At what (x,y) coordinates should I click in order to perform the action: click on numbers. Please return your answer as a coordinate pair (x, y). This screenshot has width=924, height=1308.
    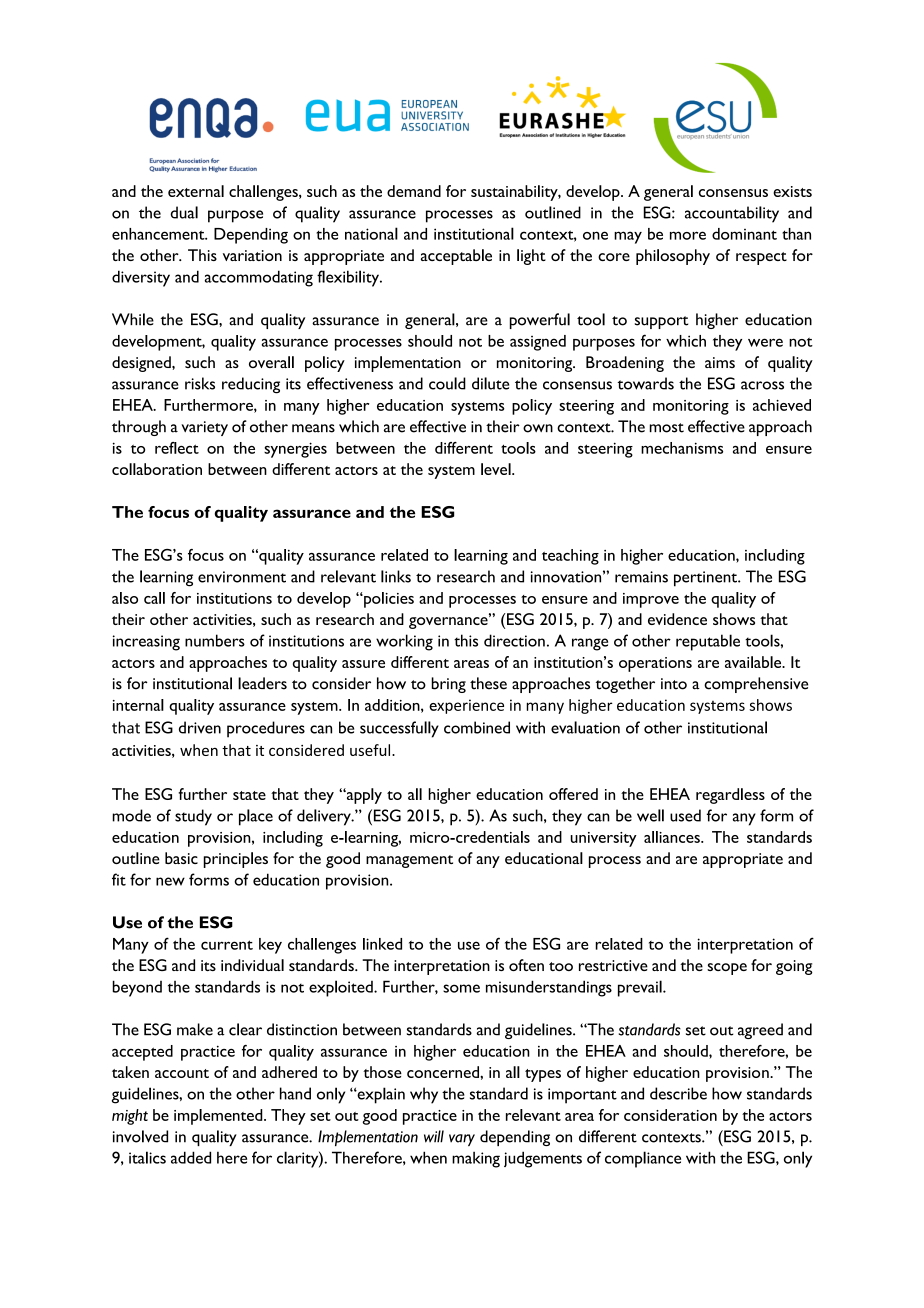
    Looking at the image, I should click on (215, 640).
